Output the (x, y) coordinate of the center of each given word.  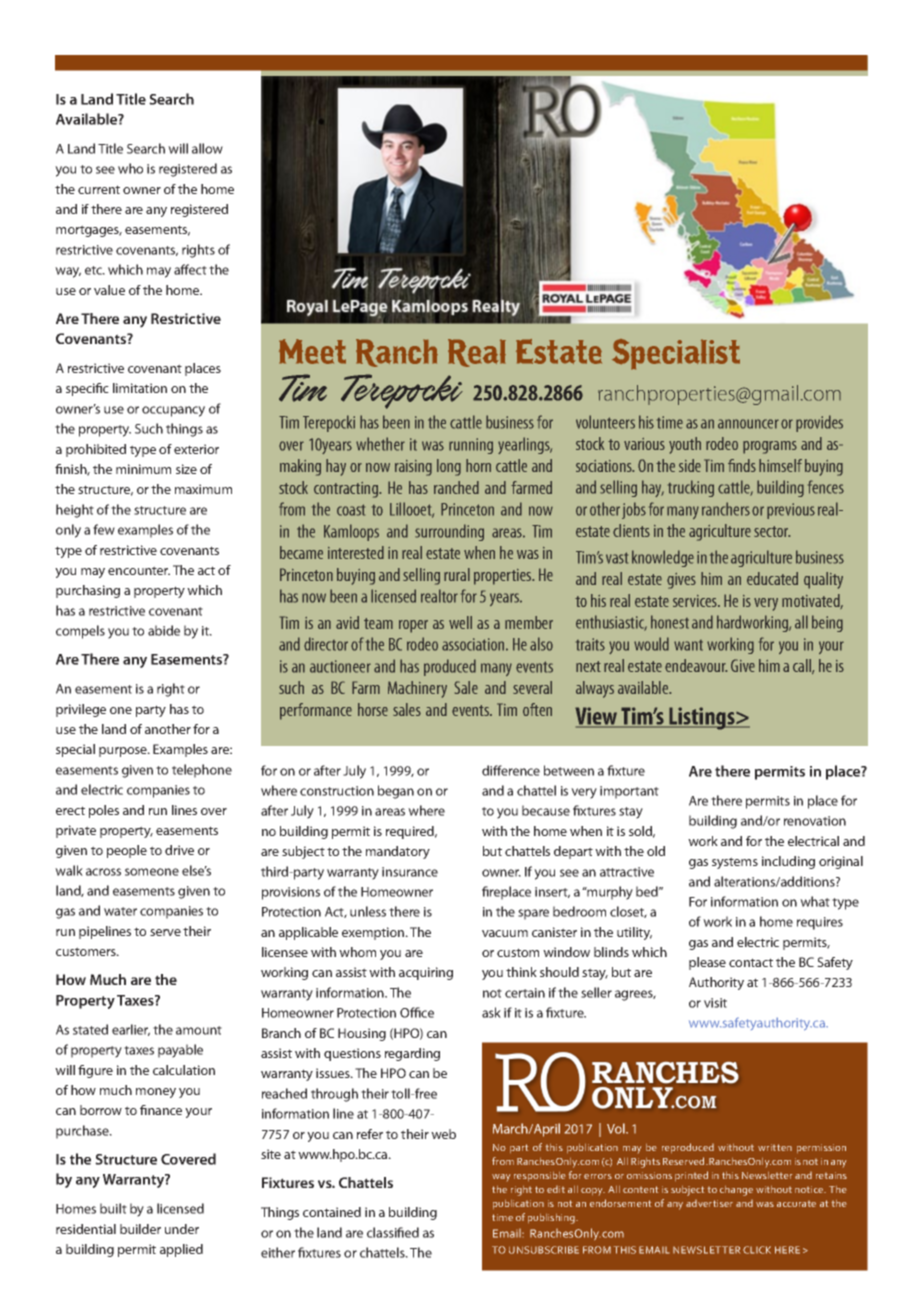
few (104, 529)
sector (772, 531)
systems (735, 863)
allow (207, 148)
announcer (748, 424)
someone (152, 872)
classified (393, 1232)
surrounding (449, 532)
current (99, 189)
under (182, 1229)
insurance (410, 872)
